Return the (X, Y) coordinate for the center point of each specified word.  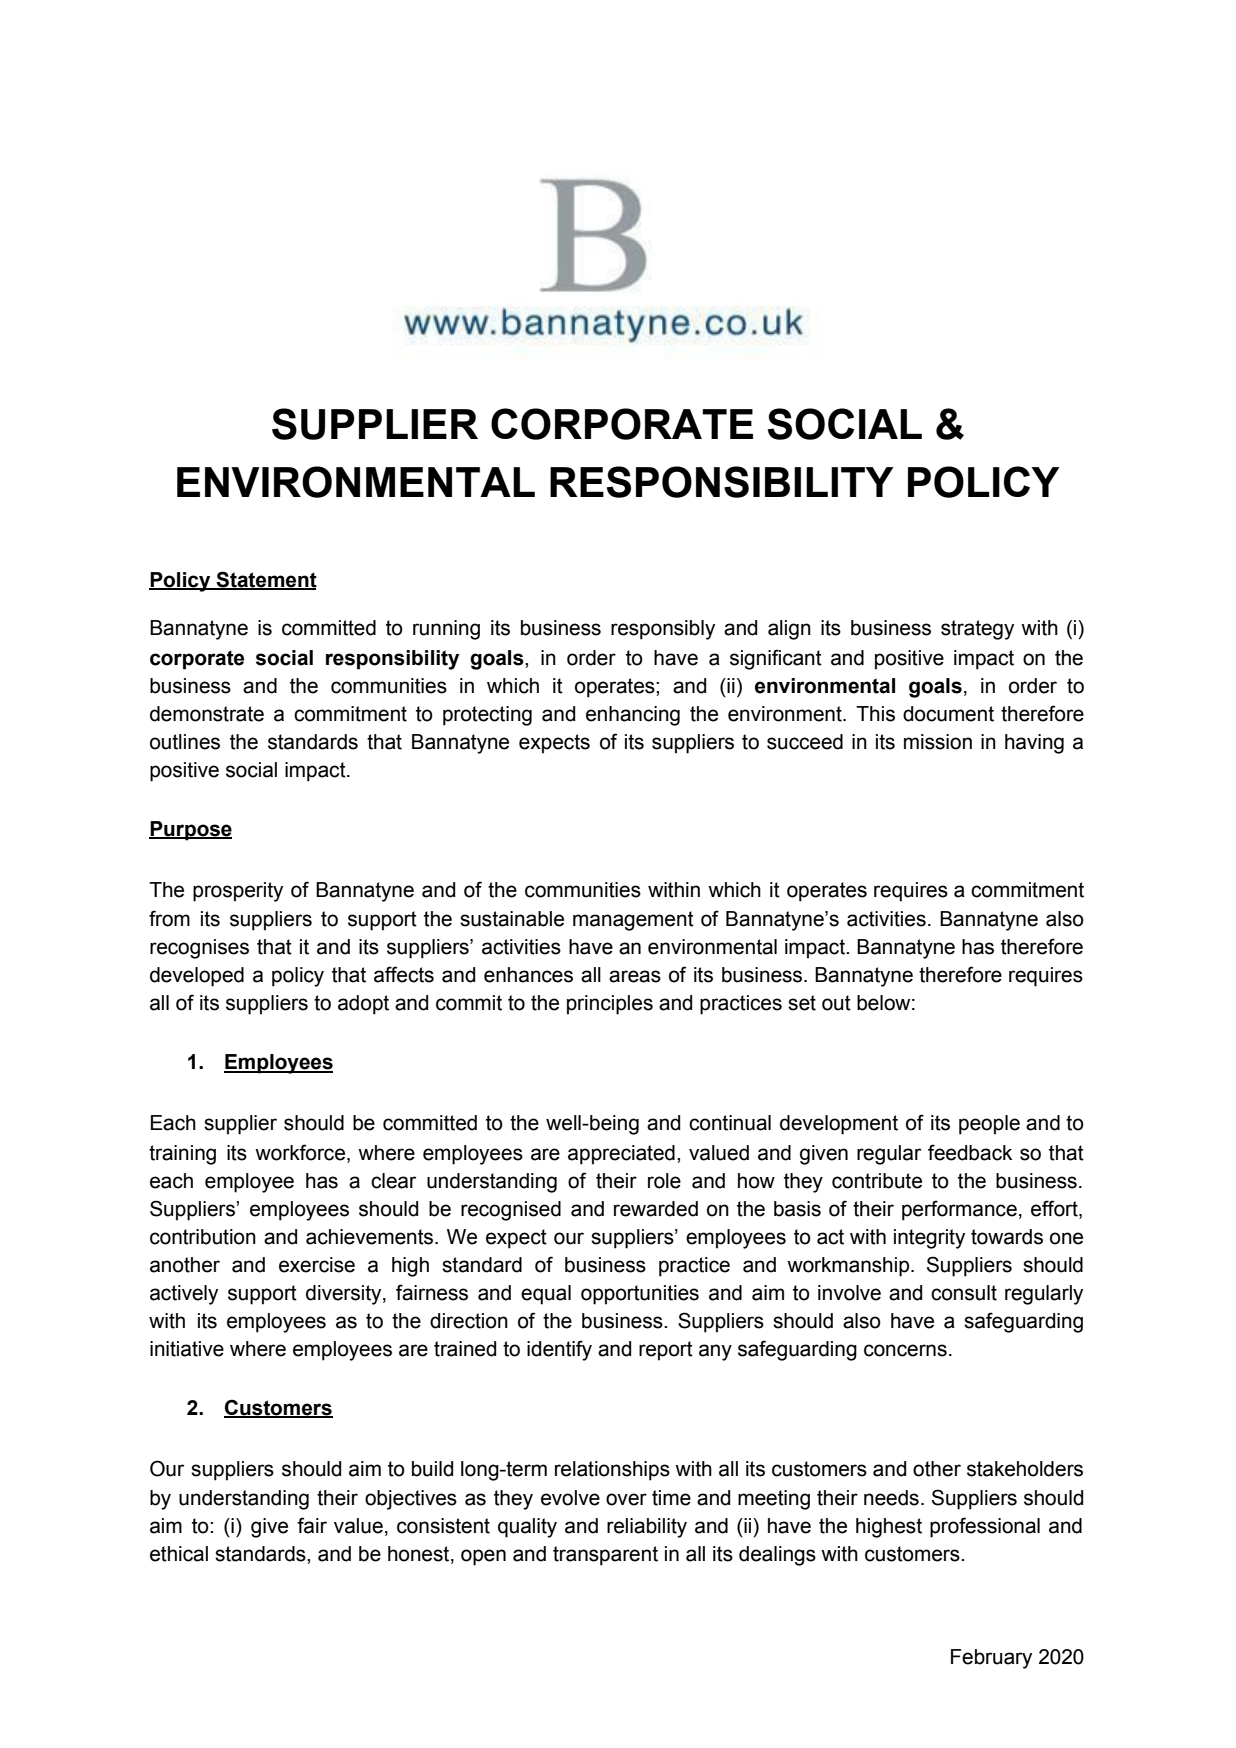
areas (635, 976)
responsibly (663, 630)
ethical (179, 1554)
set (802, 1003)
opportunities (640, 1295)
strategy (977, 630)
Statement (266, 580)
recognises (199, 949)
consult (964, 1293)
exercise (317, 1265)
